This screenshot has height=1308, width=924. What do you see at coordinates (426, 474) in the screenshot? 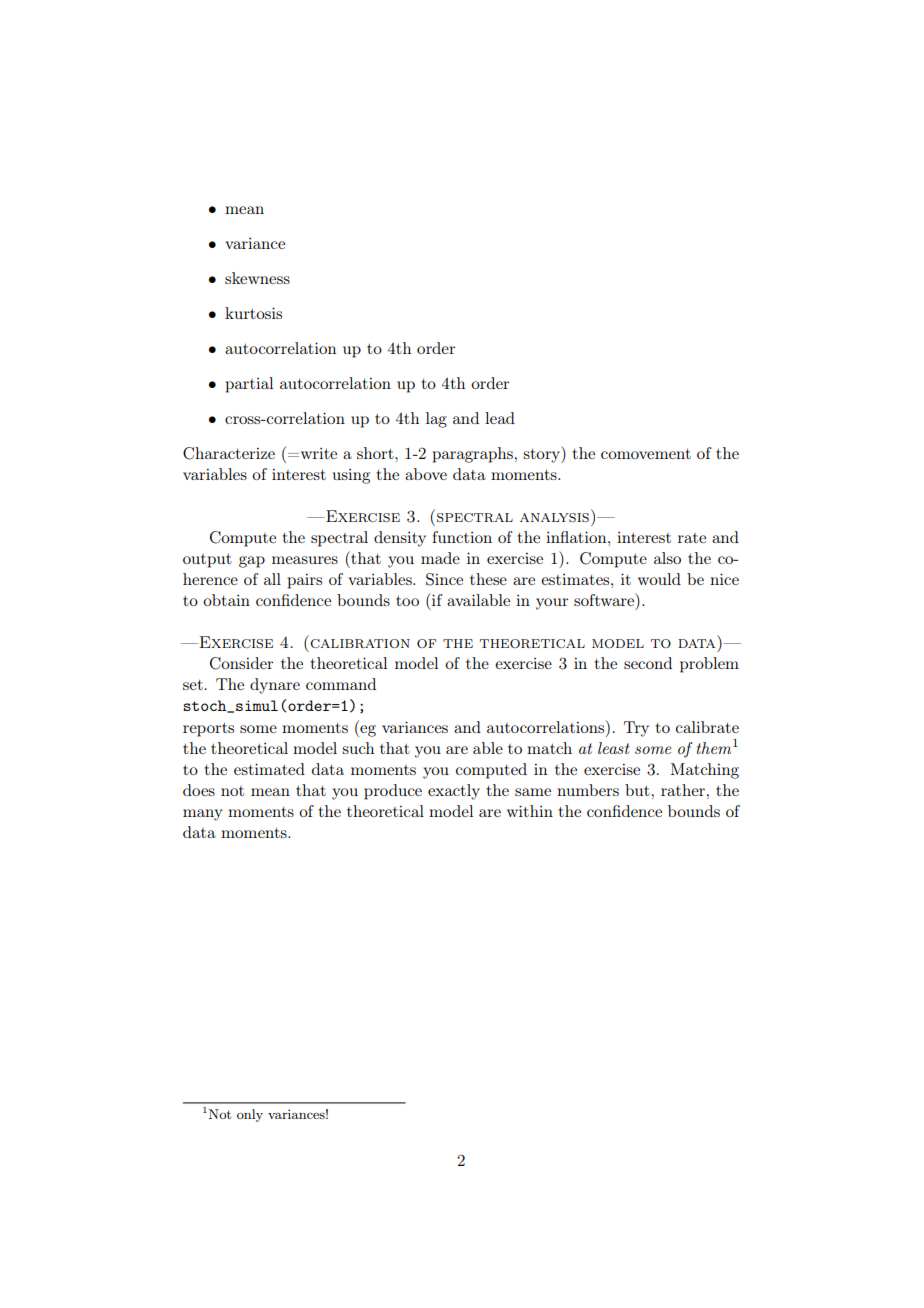
I see `above` at bounding box center [426, 474].
